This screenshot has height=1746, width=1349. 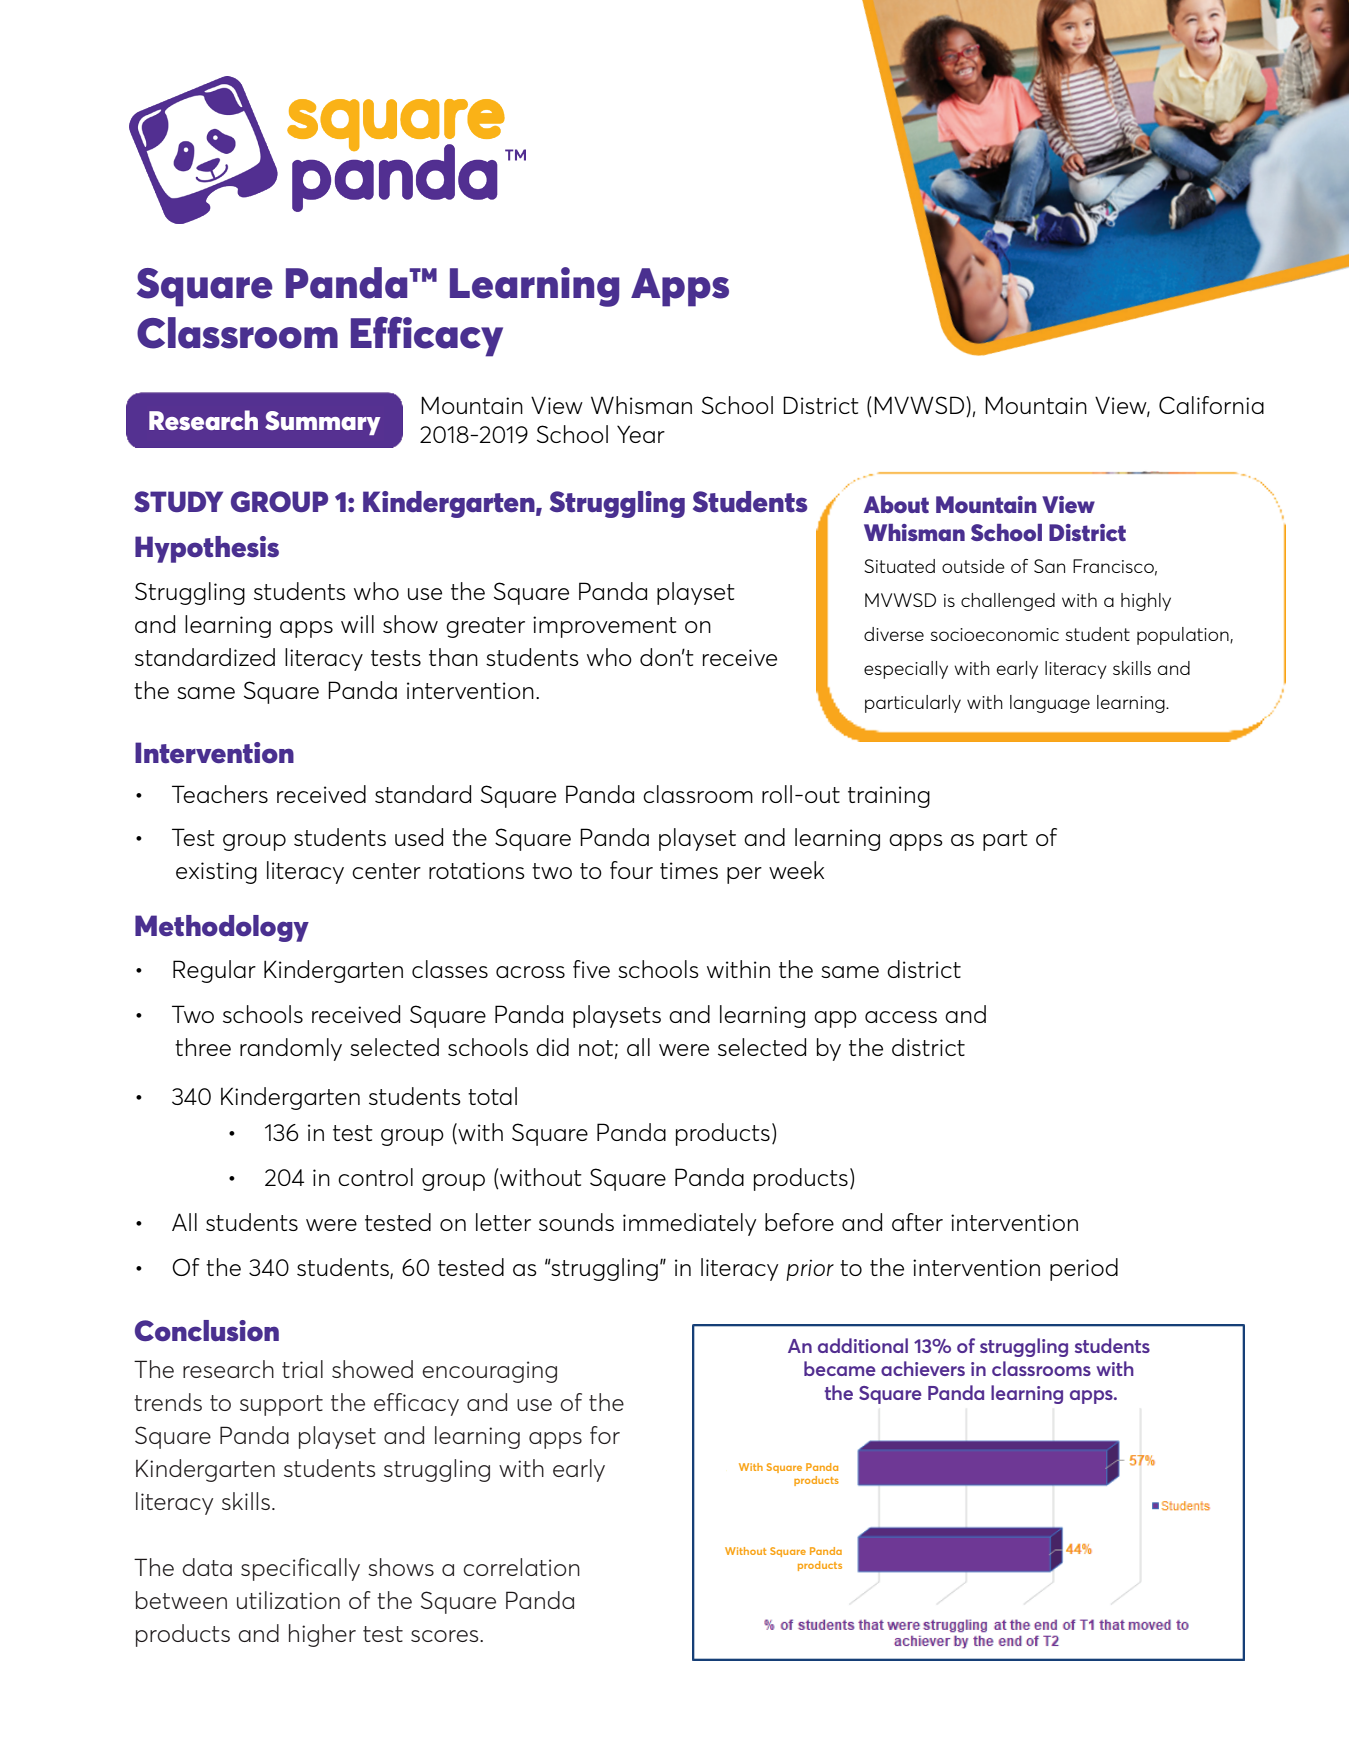 I want to click on control, so click(x=375, y=1177).
